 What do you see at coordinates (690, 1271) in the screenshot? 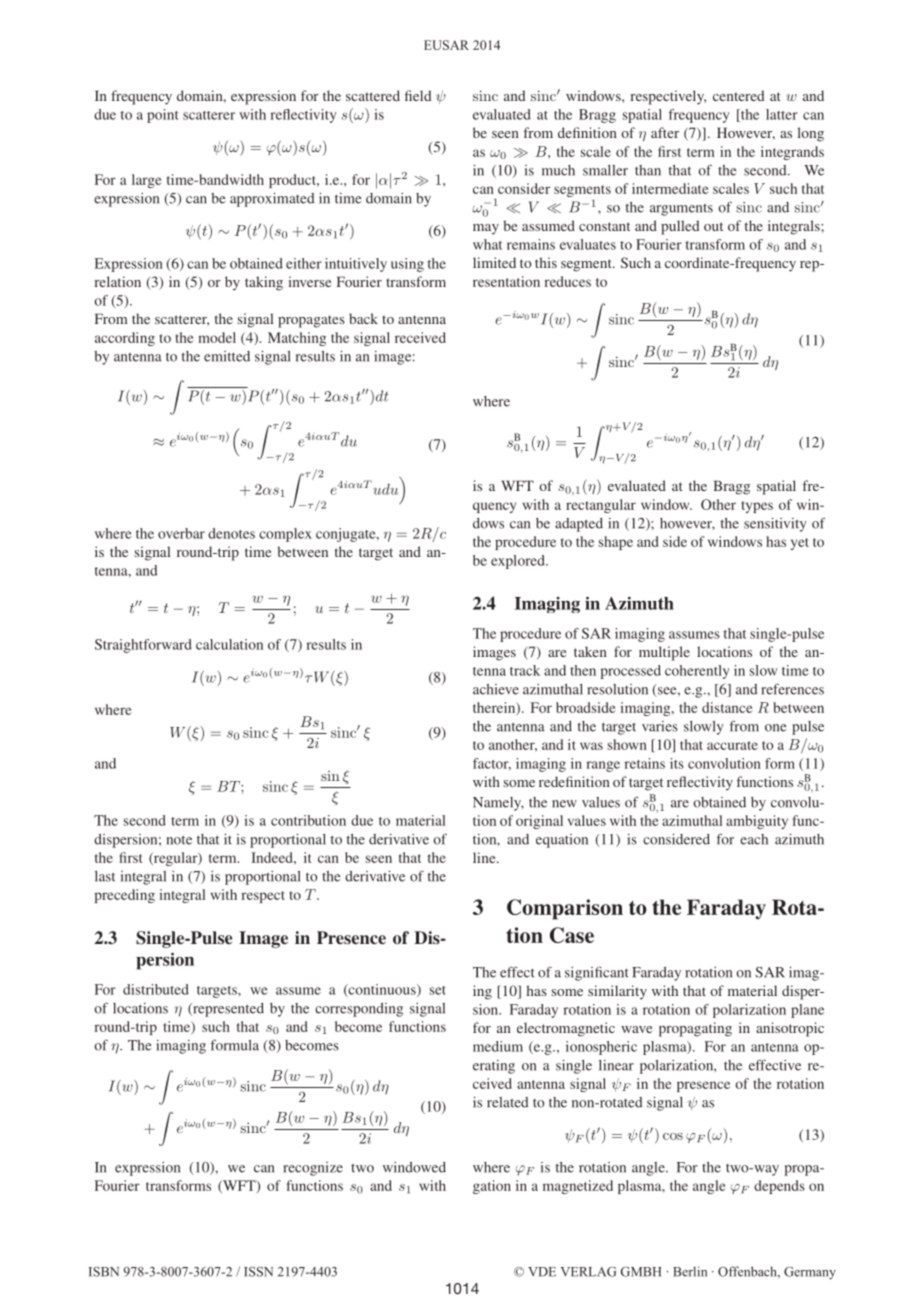
I see `Berlin` at bounding box center [690, 1271].
